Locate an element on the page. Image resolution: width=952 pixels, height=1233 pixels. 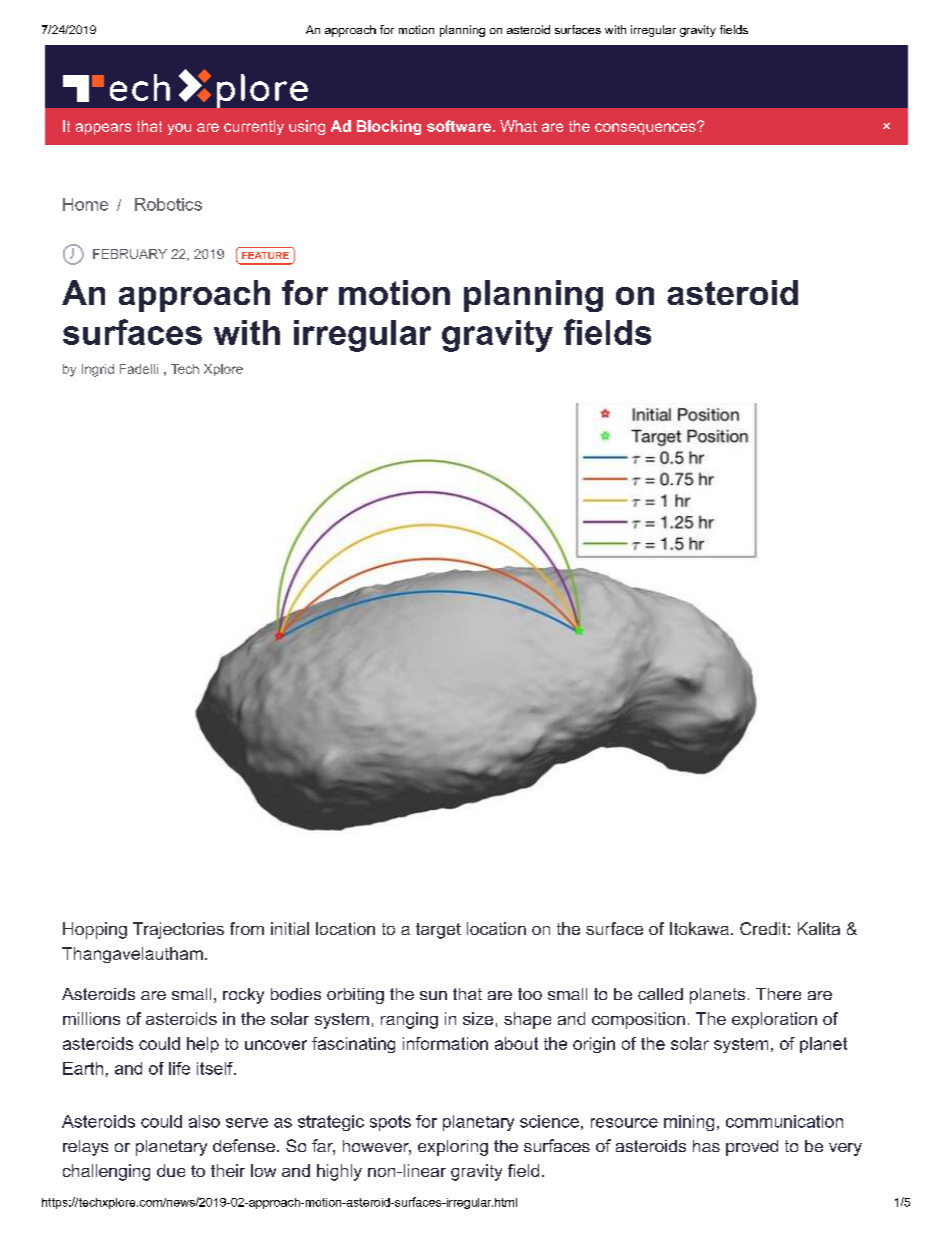
Trajectories is located at coordinates (178, 930).
